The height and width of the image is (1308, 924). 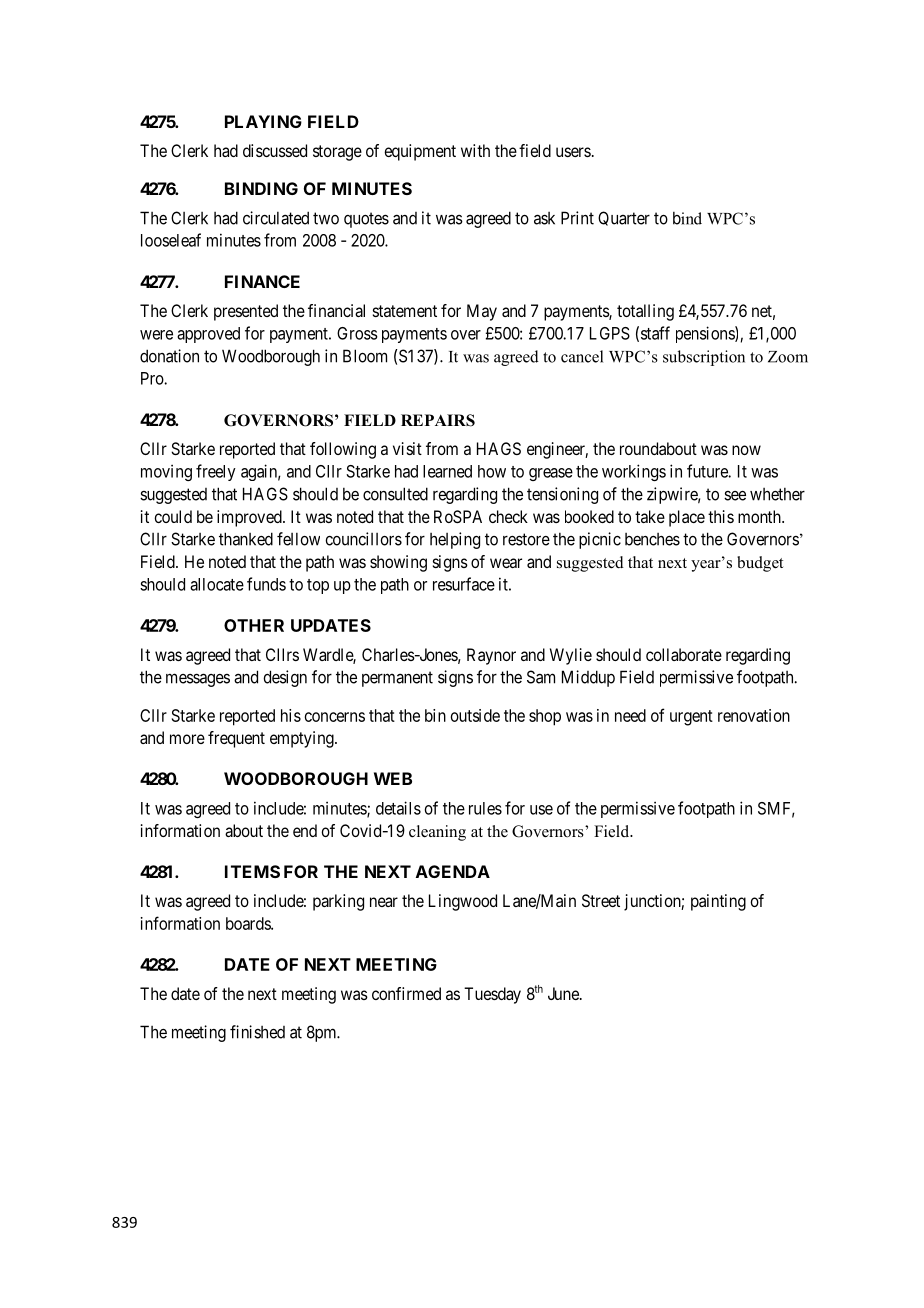 I want to click on freely, so click(x=216, y=472).
